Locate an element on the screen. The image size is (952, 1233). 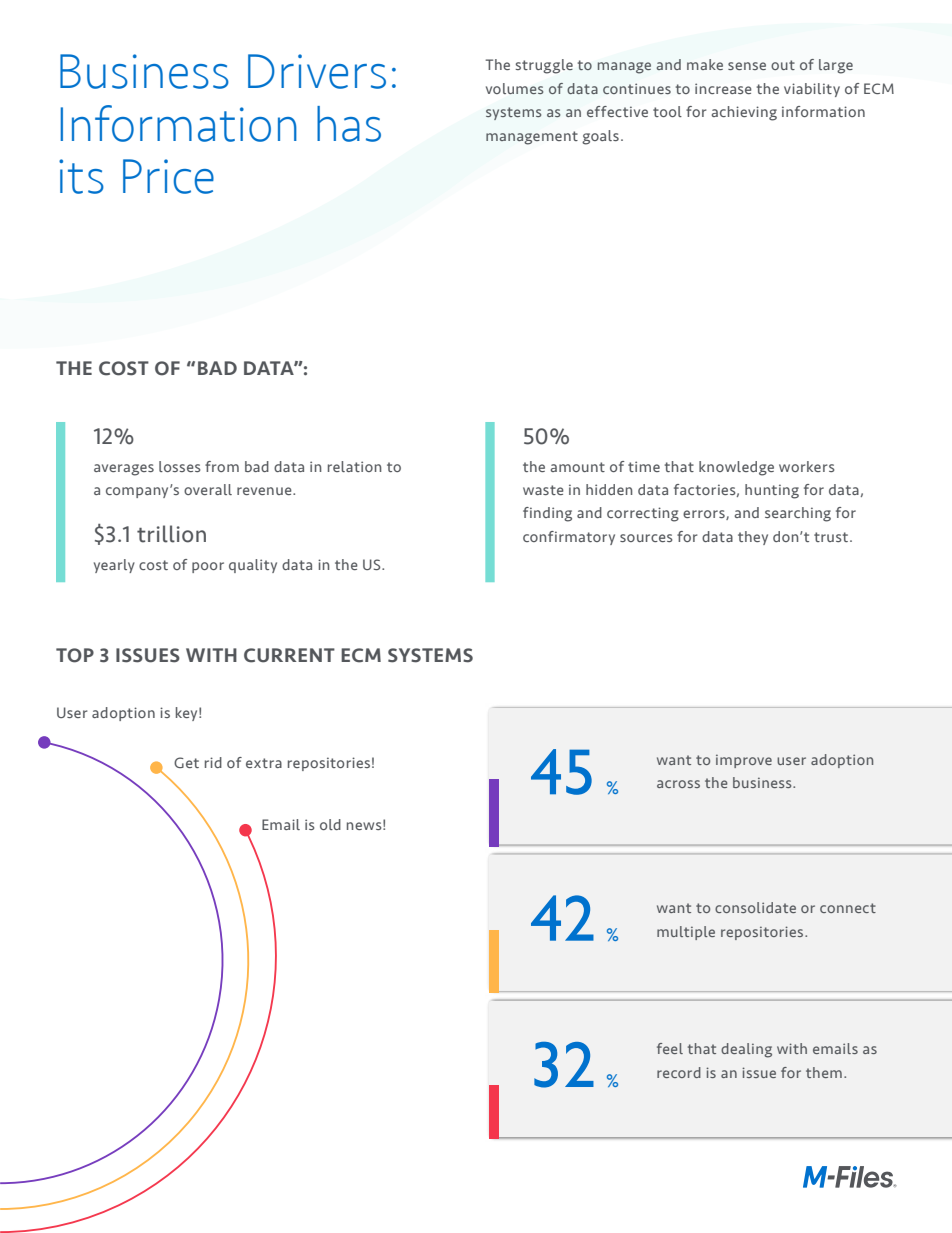
old is located at coordinates (330, 824).
